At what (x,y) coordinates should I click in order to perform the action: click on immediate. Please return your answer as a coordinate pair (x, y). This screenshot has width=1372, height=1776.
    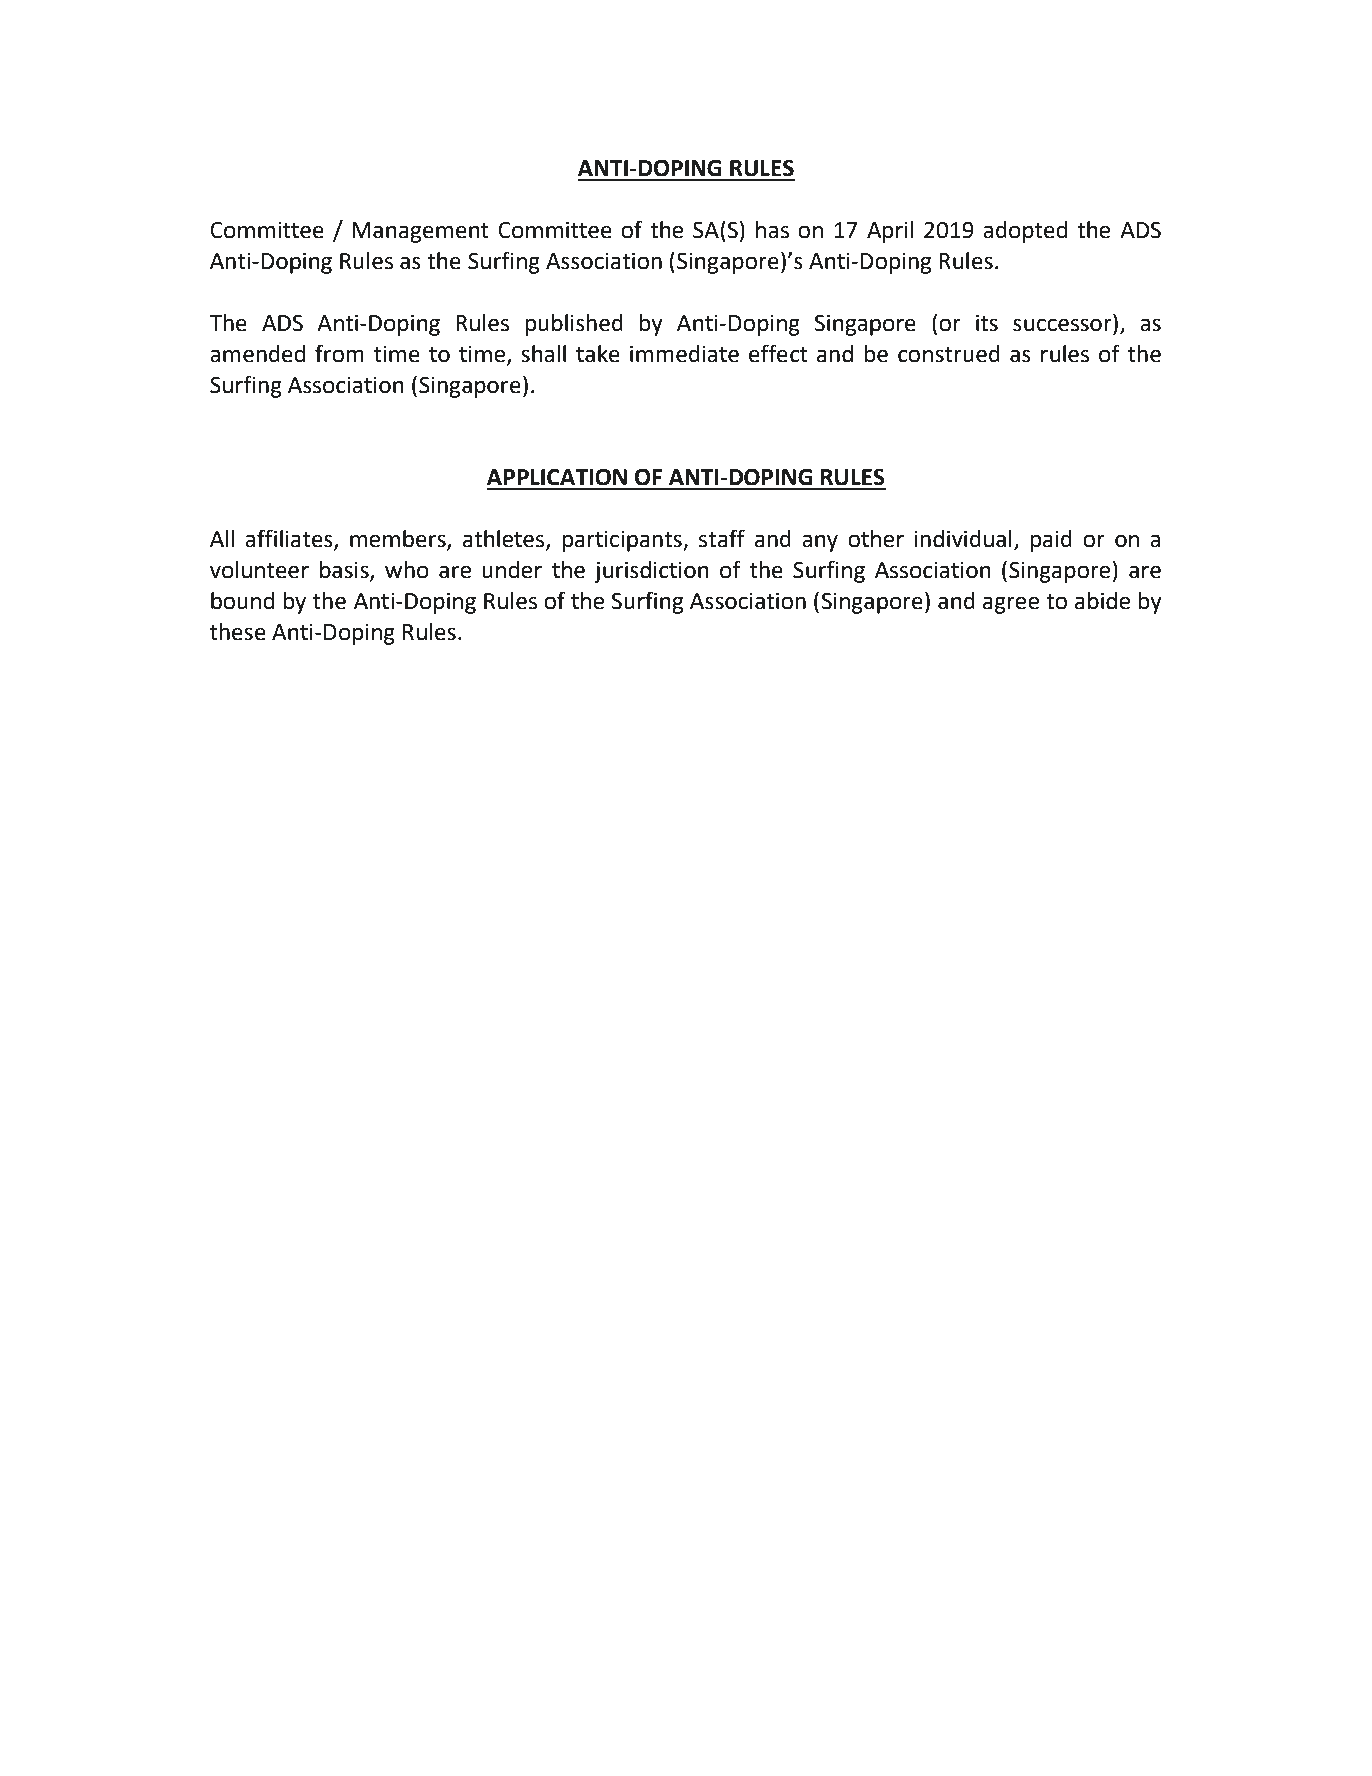
    Looking at the image, I should click on (684, 354).
